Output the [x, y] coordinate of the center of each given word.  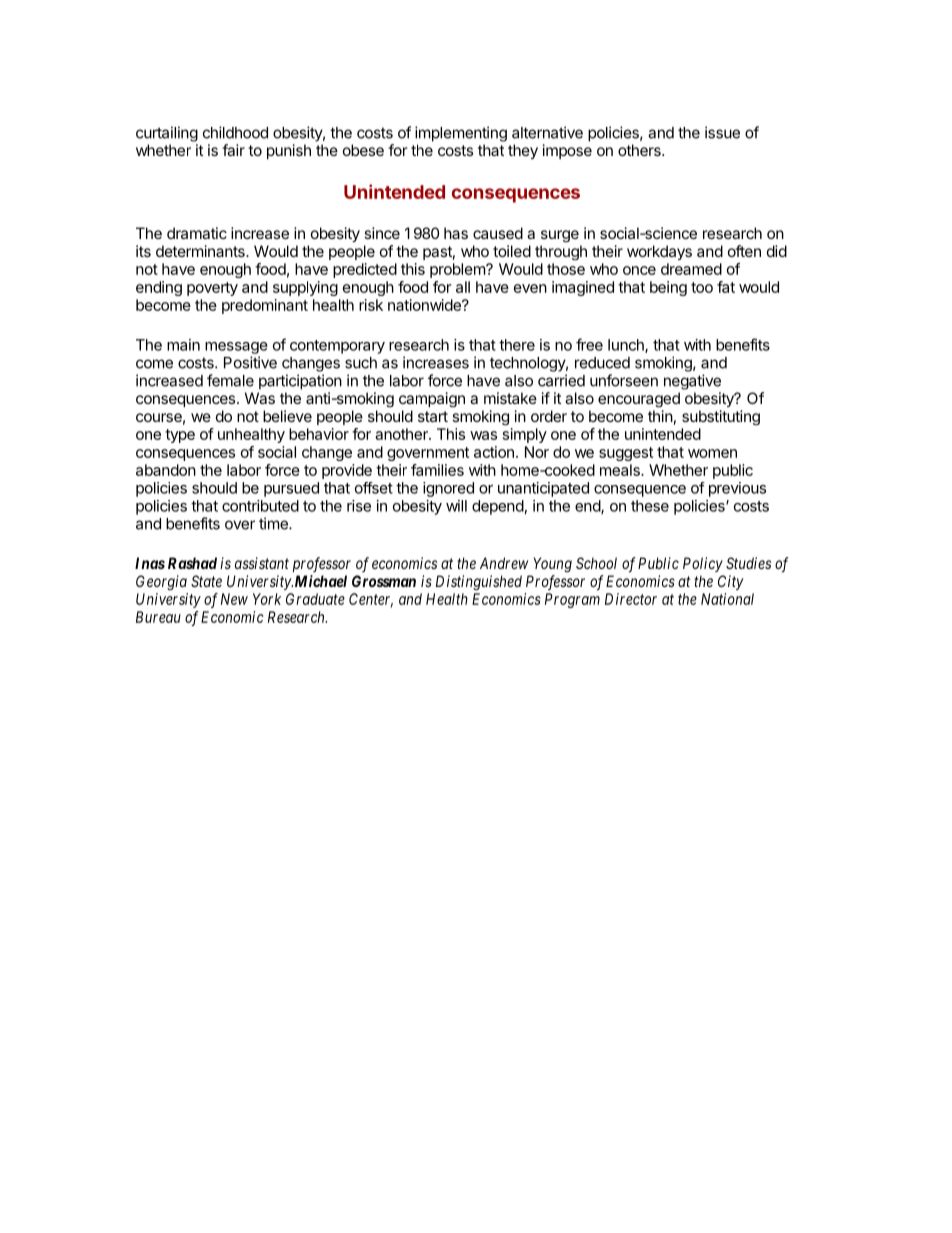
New [234, 599]
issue [722, 132]
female [230, 380]
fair [233, 150]
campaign [432, 399]
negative [692, 382]
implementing [461, 134]
